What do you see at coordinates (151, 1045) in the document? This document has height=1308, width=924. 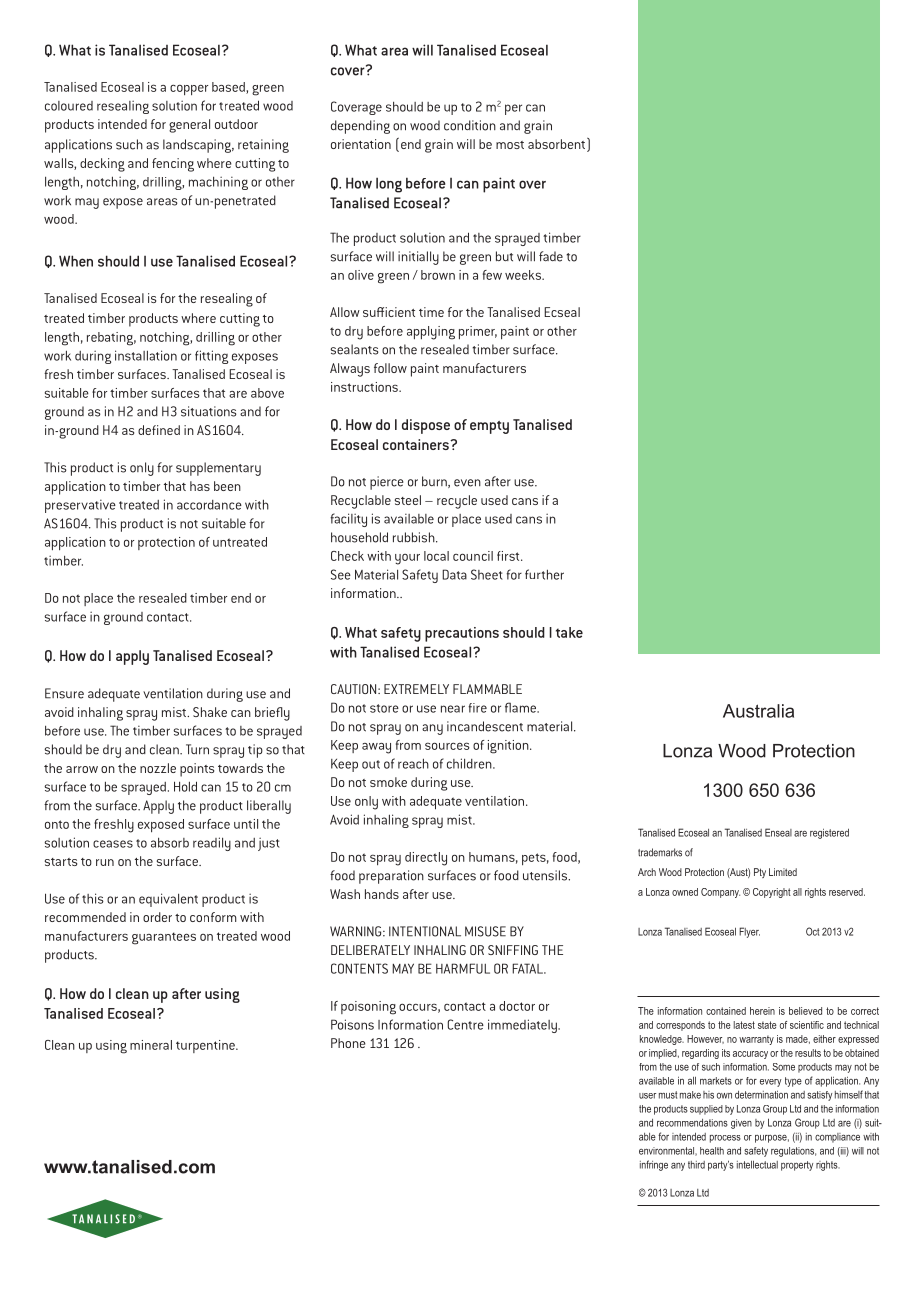 I see `mineral` at bounding box center [151, 1045].
